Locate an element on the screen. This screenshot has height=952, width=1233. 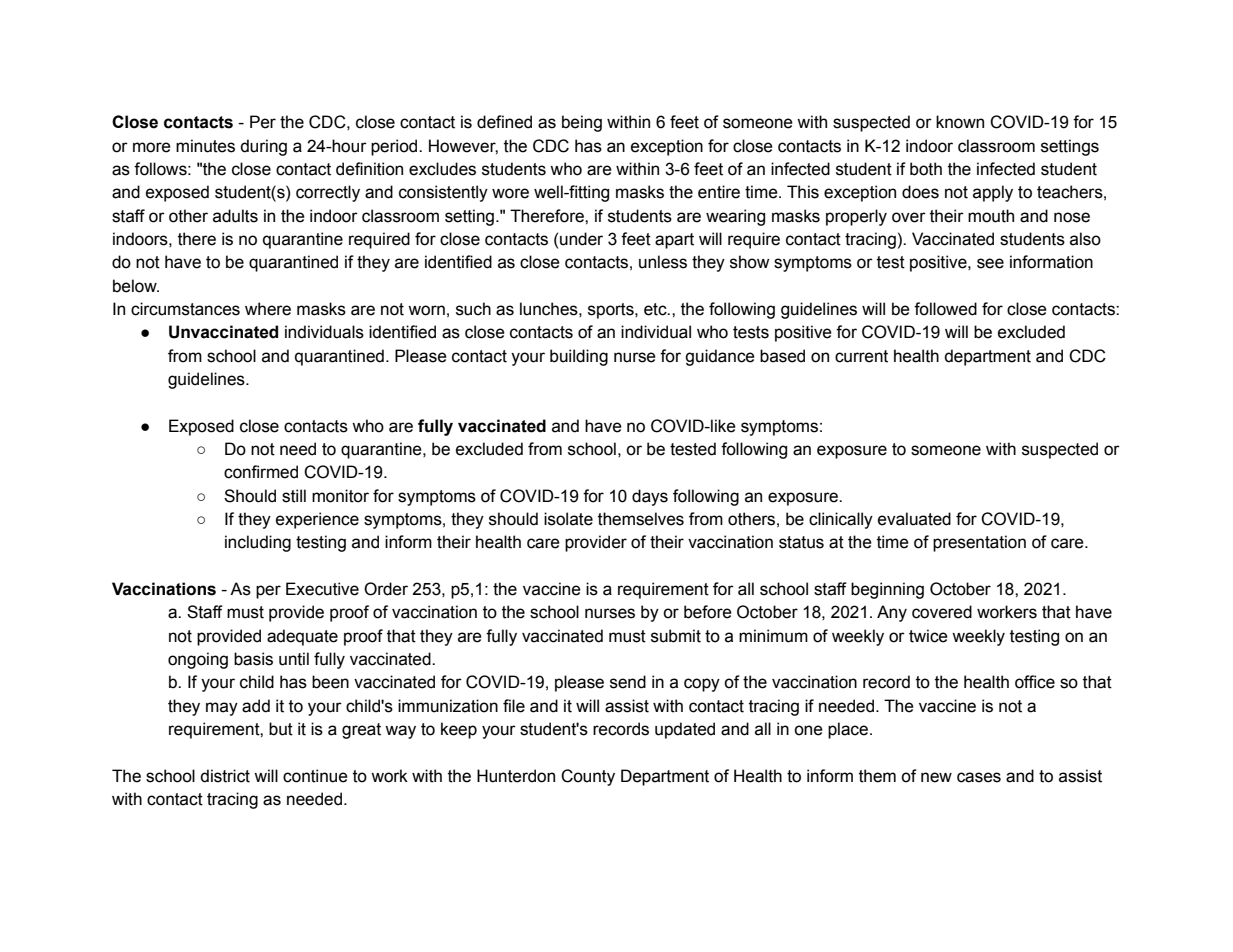
days is located at coordinates (650, 497).
